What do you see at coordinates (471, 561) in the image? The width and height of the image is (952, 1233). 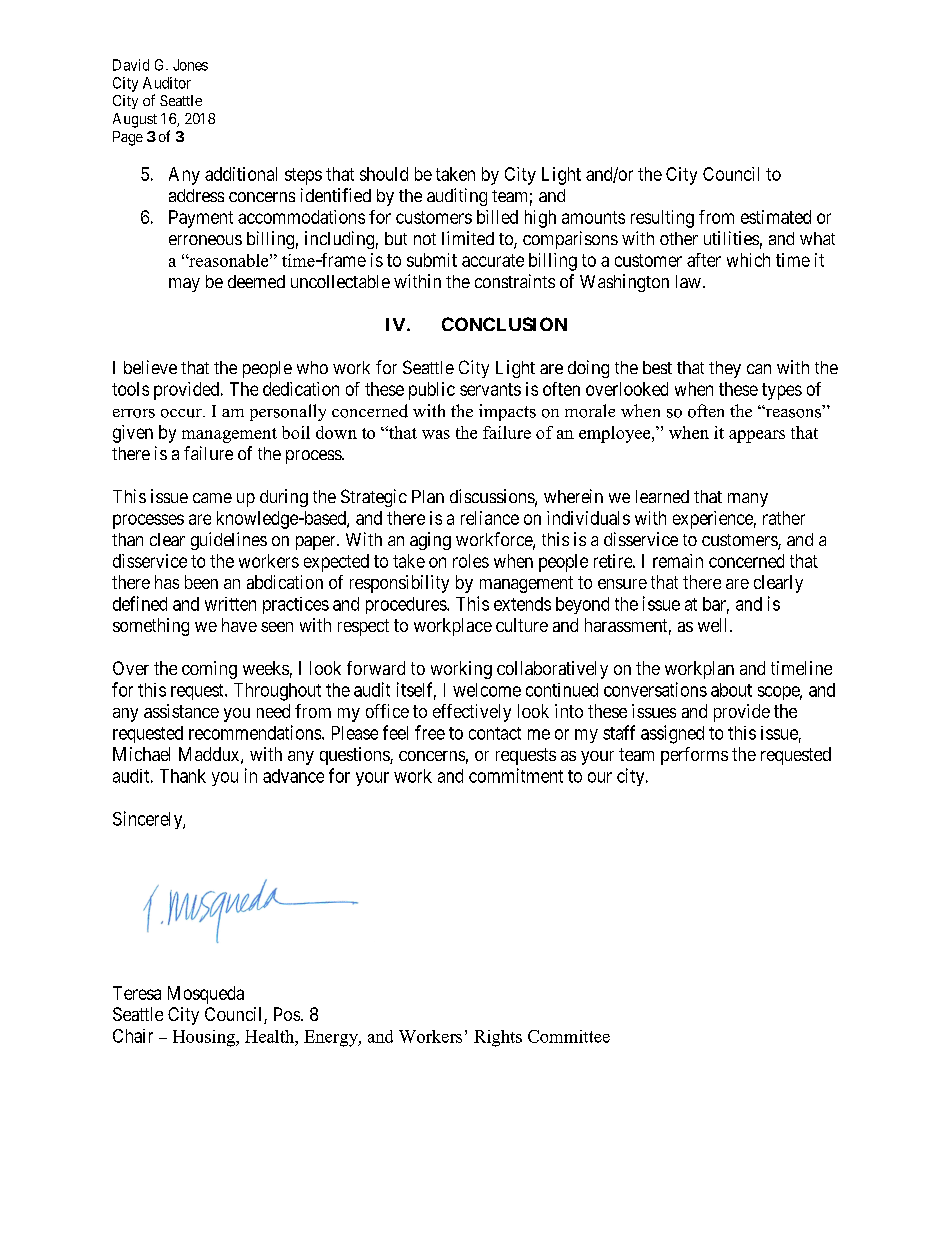 I see `roles` at bounding box center [471, 561].
